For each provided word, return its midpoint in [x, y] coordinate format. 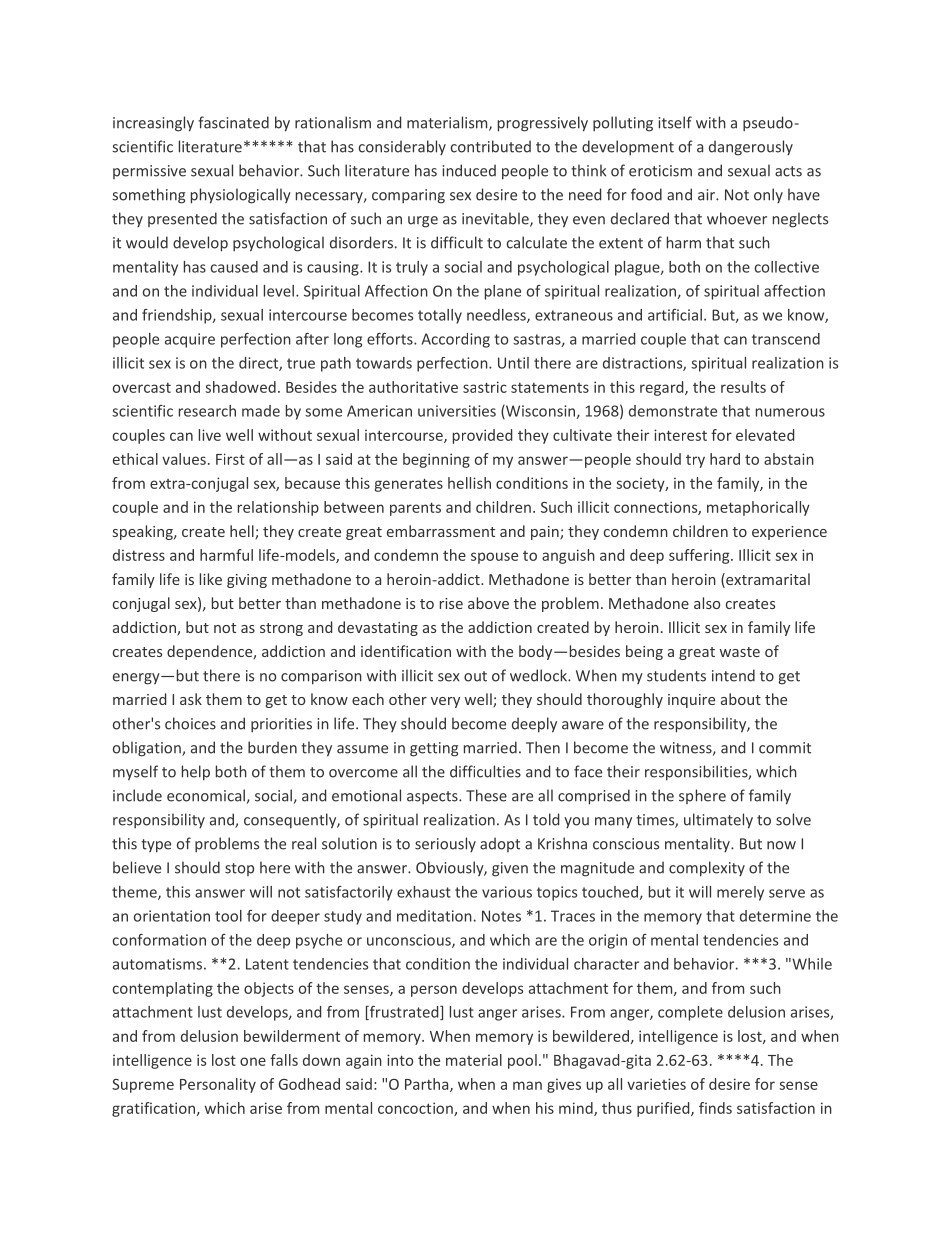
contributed [491, 146]
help [196, 773]
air [707, 195]
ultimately [718, 821]
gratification [155, 1109]
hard [725, 459]
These [486, 795]
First [230, 459]
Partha [428, 1085]
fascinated [233, 122]
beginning [436, 460]
